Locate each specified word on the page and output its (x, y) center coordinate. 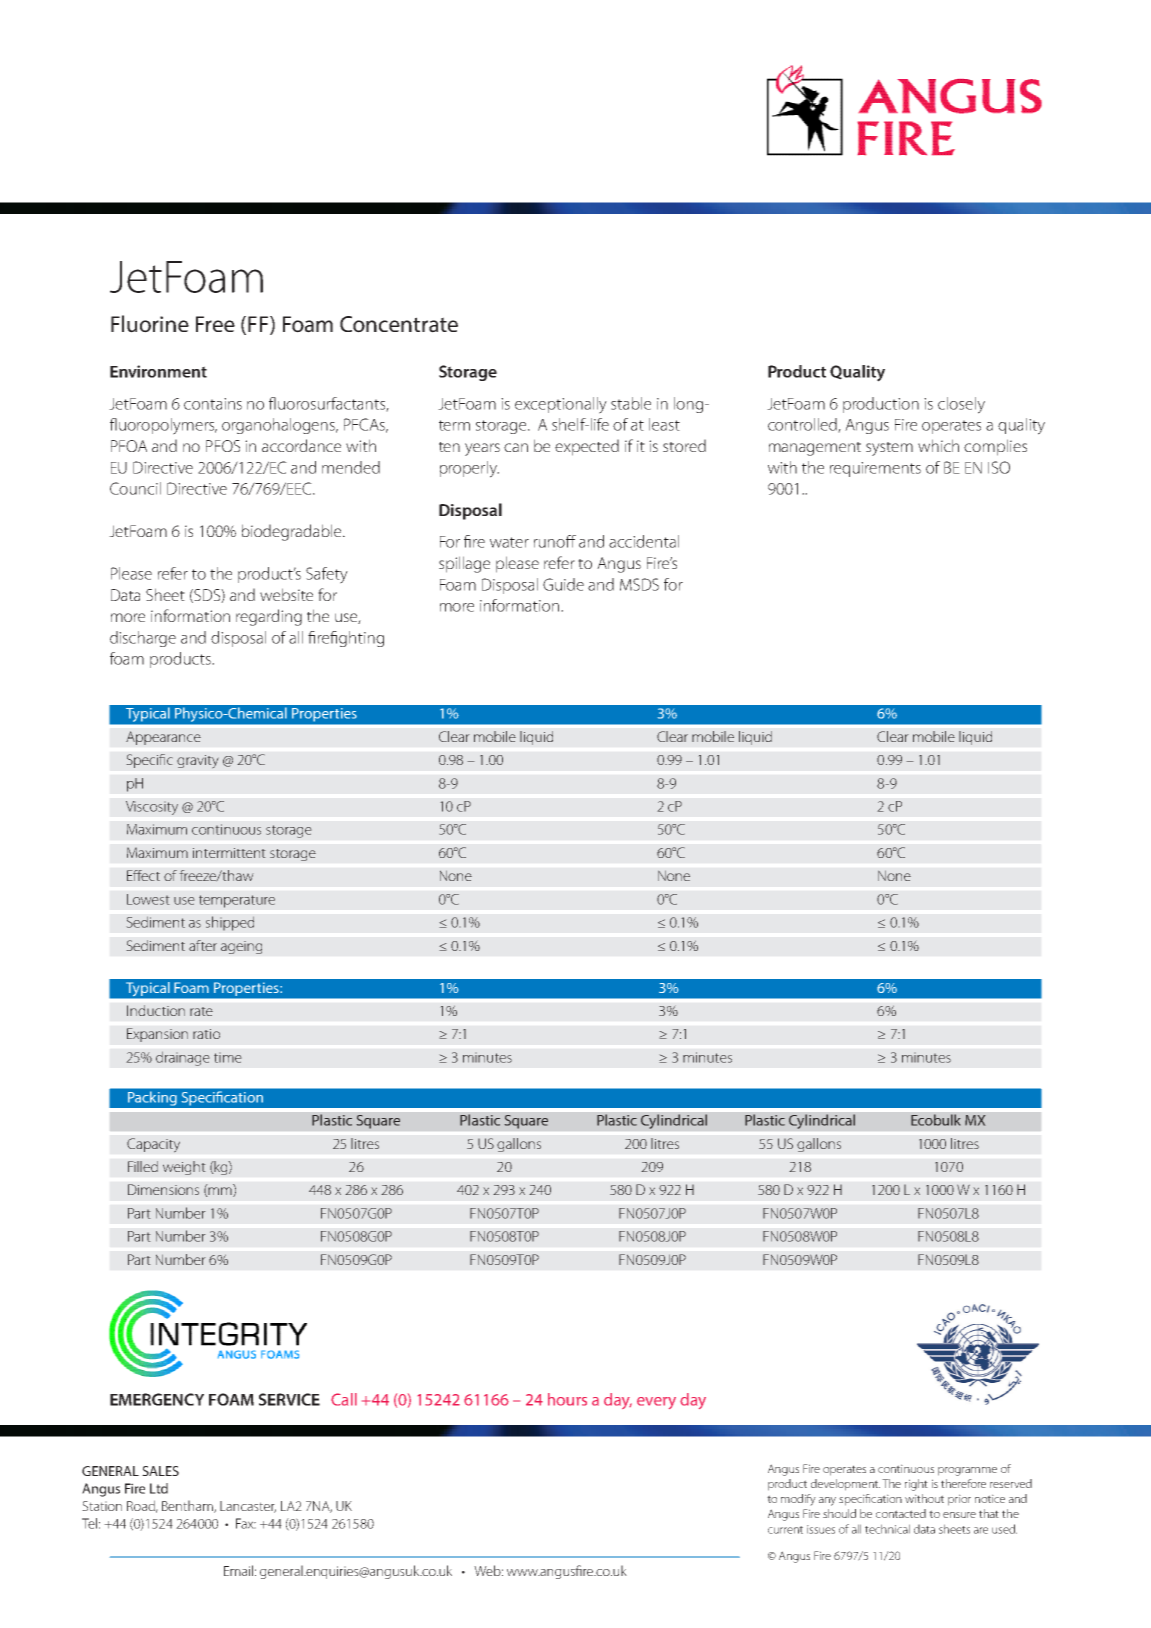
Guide (563, 584)
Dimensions (163, 1189)
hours (567, 1399)
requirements (875, 469)
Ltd (159, 1488)
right (916, 1485)
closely (961, 405)
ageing (241, 947)
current (785, 1530)
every (656, 1403)
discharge (143, 639)
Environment (158, 371)
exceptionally (561, 405)
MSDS (639, 584)
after (203, 945)
